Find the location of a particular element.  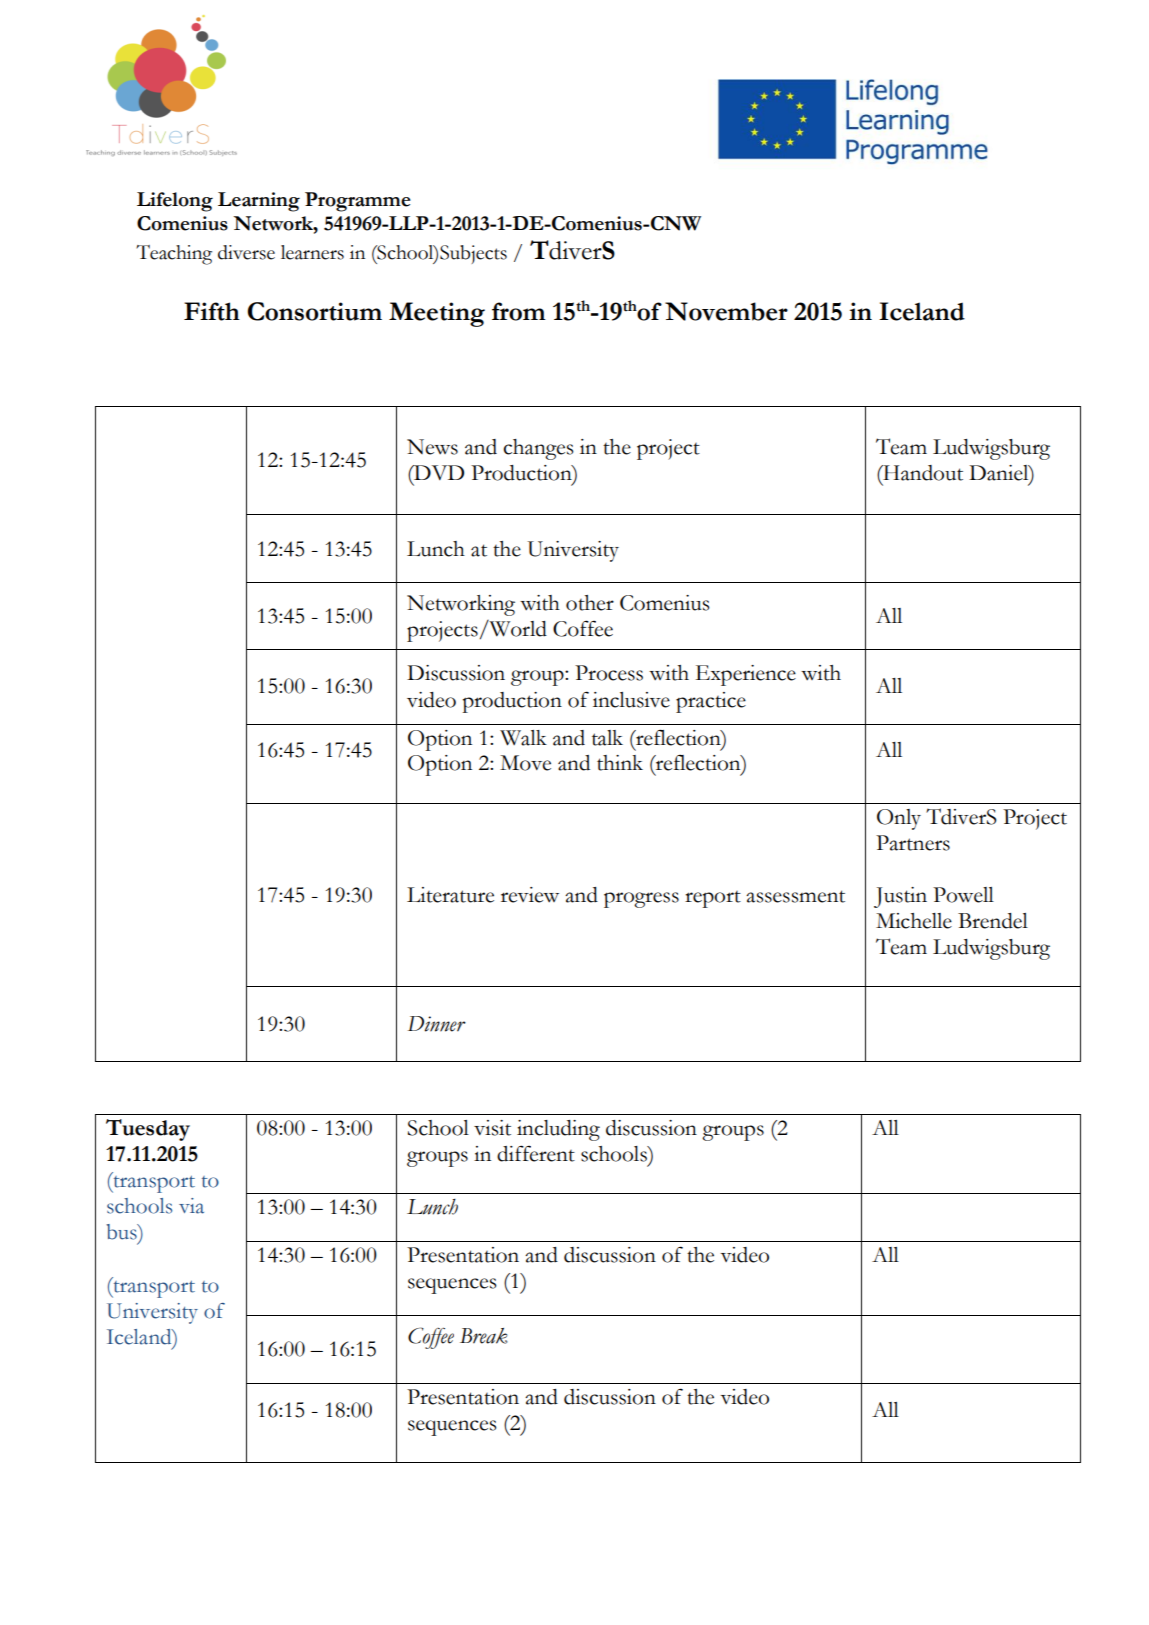

Michelle is located at coordinates (914, 921).
